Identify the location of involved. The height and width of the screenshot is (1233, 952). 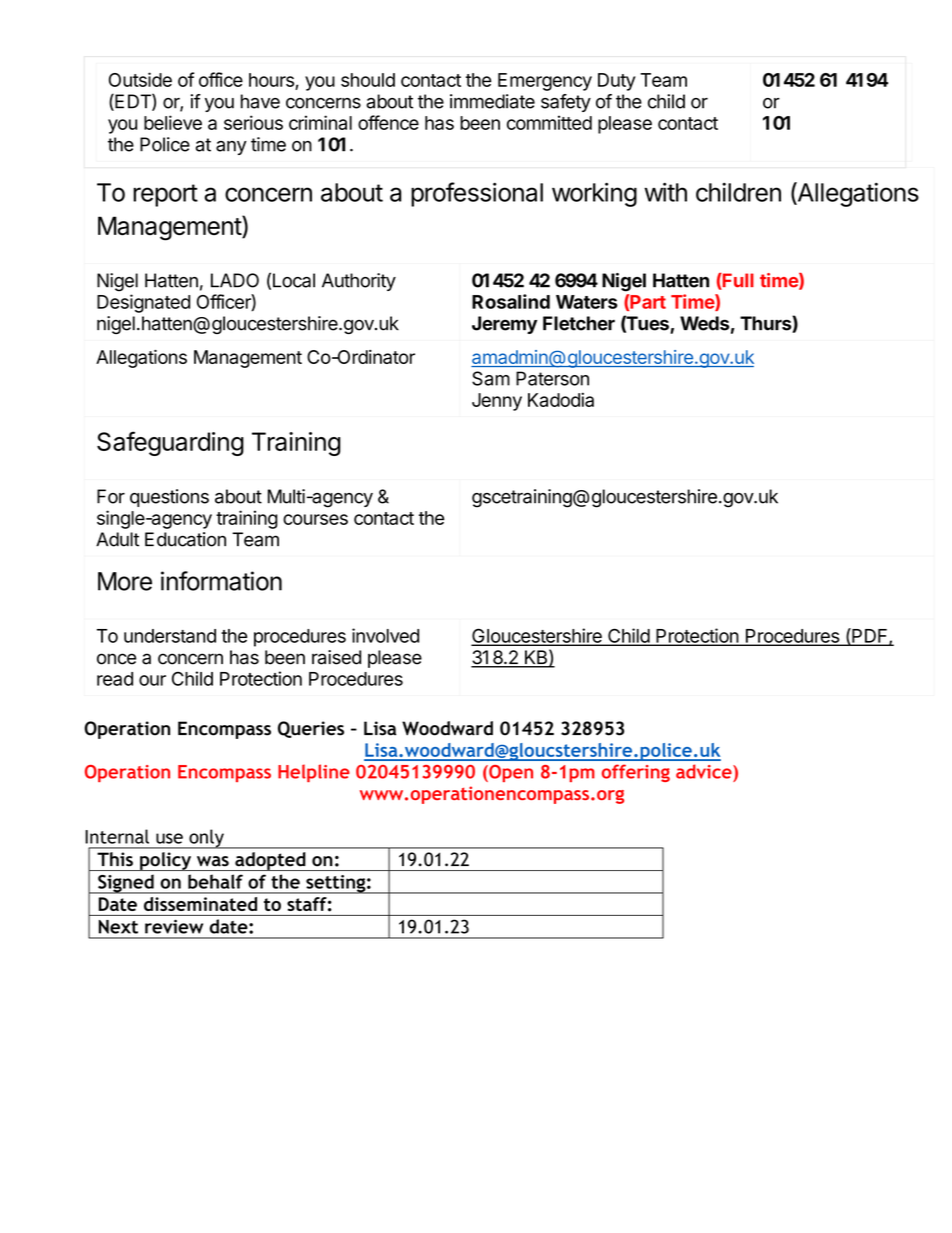
(385, 635).
